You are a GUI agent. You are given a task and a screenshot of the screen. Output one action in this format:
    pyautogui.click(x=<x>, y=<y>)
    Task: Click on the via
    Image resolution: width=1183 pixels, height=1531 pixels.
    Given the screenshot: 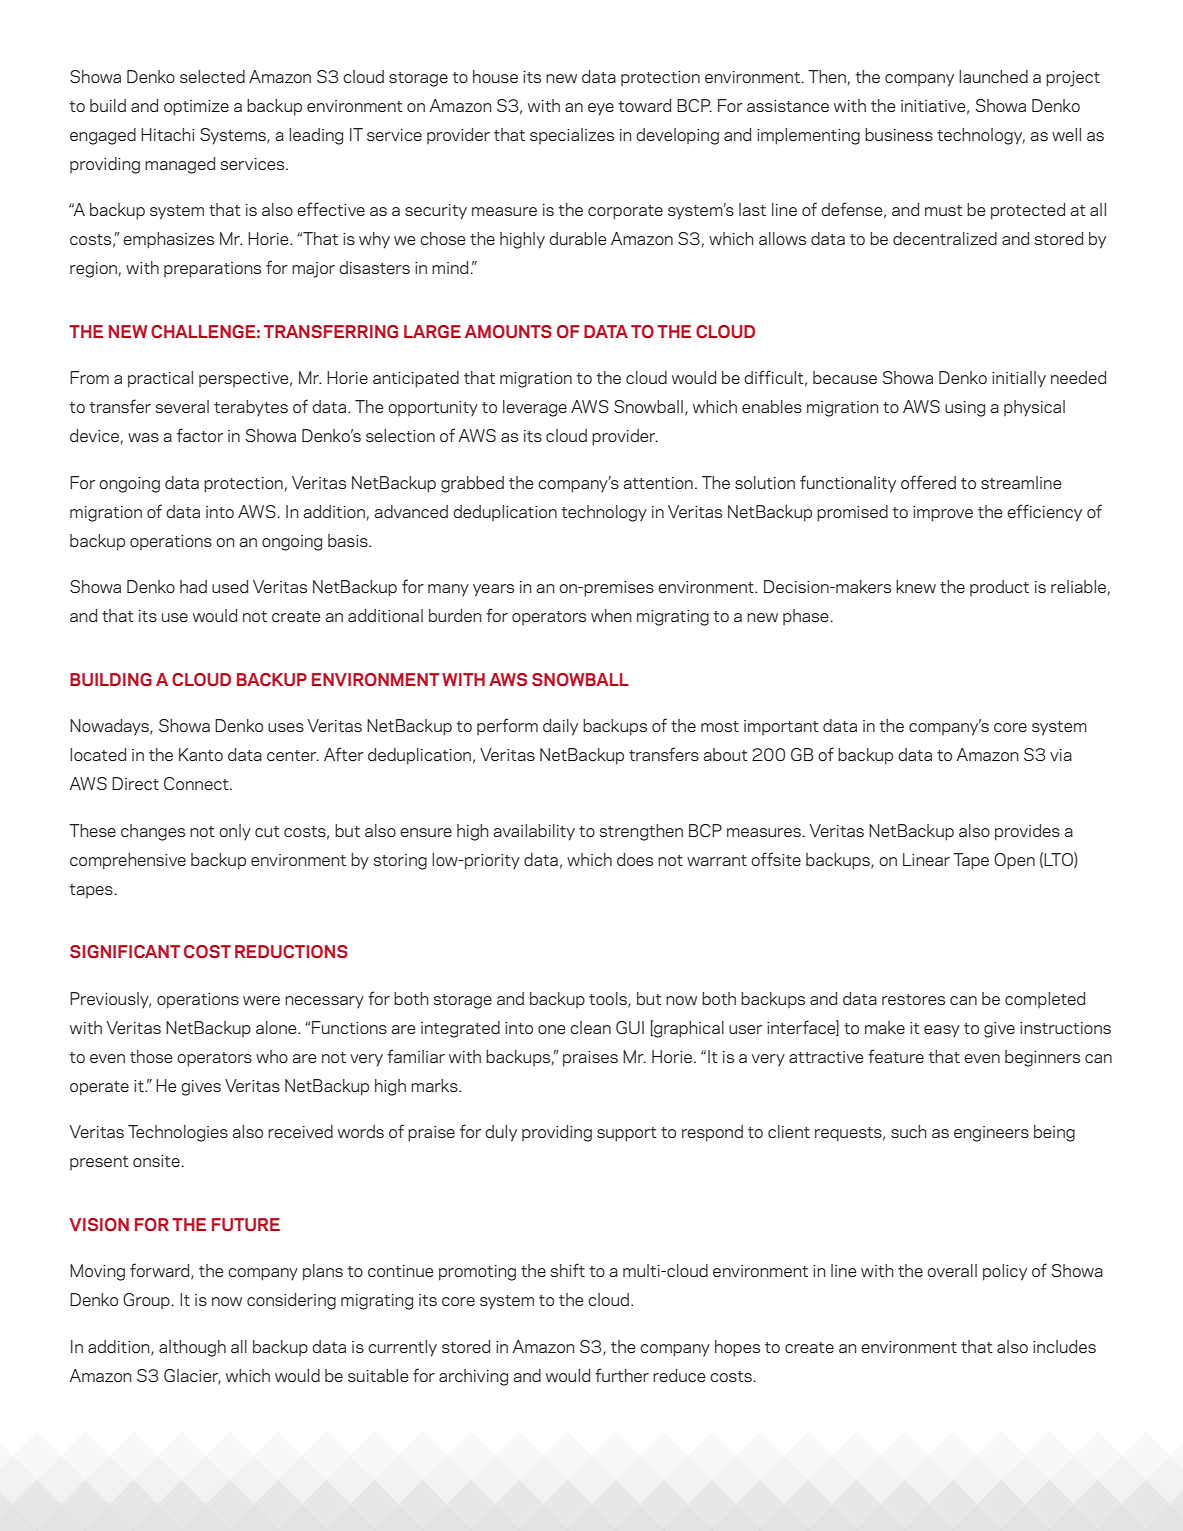 What is the action you would take?
    pyautogui.click(x=1061, y=755)
